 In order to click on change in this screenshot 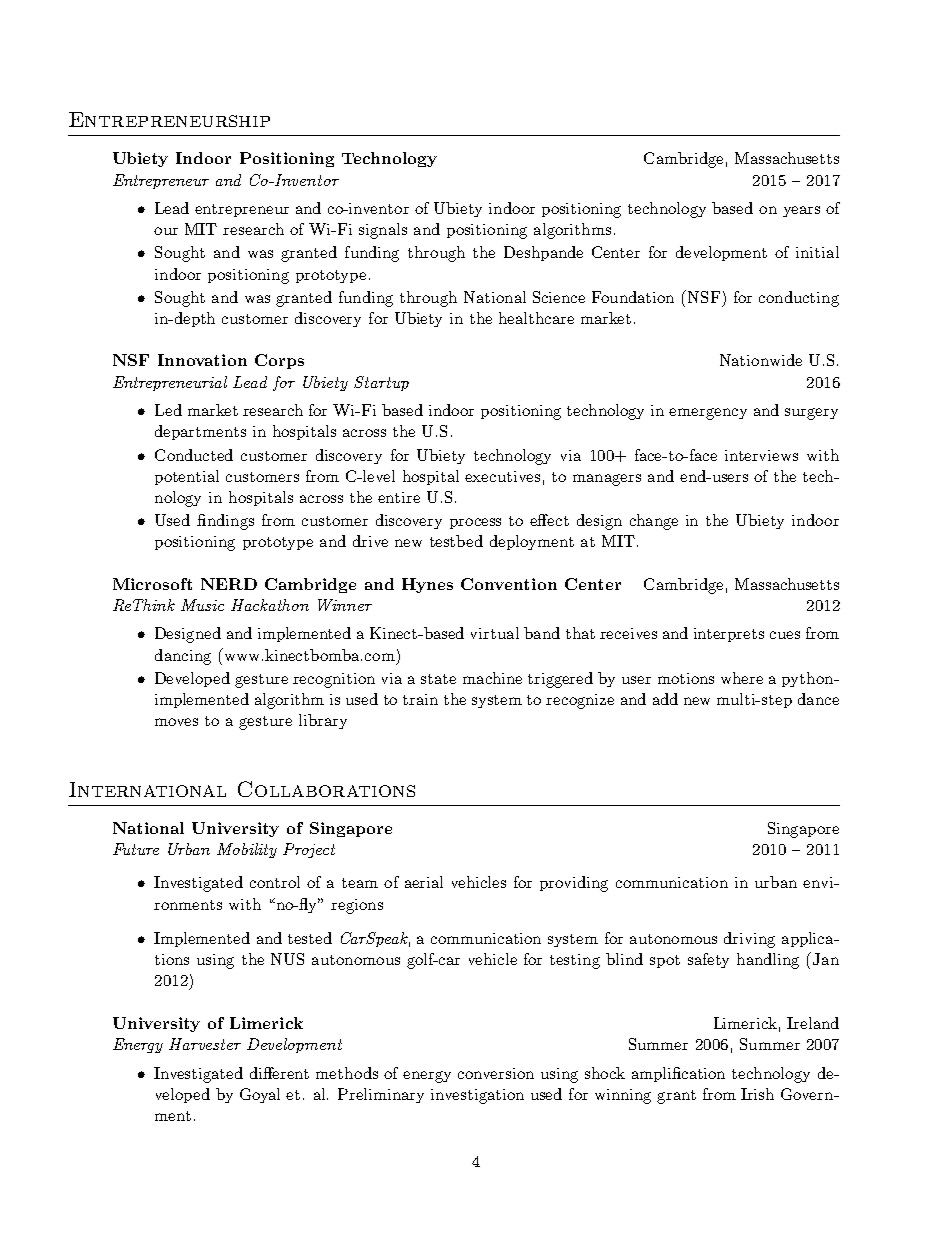, I will do `click(654, 522)`.
